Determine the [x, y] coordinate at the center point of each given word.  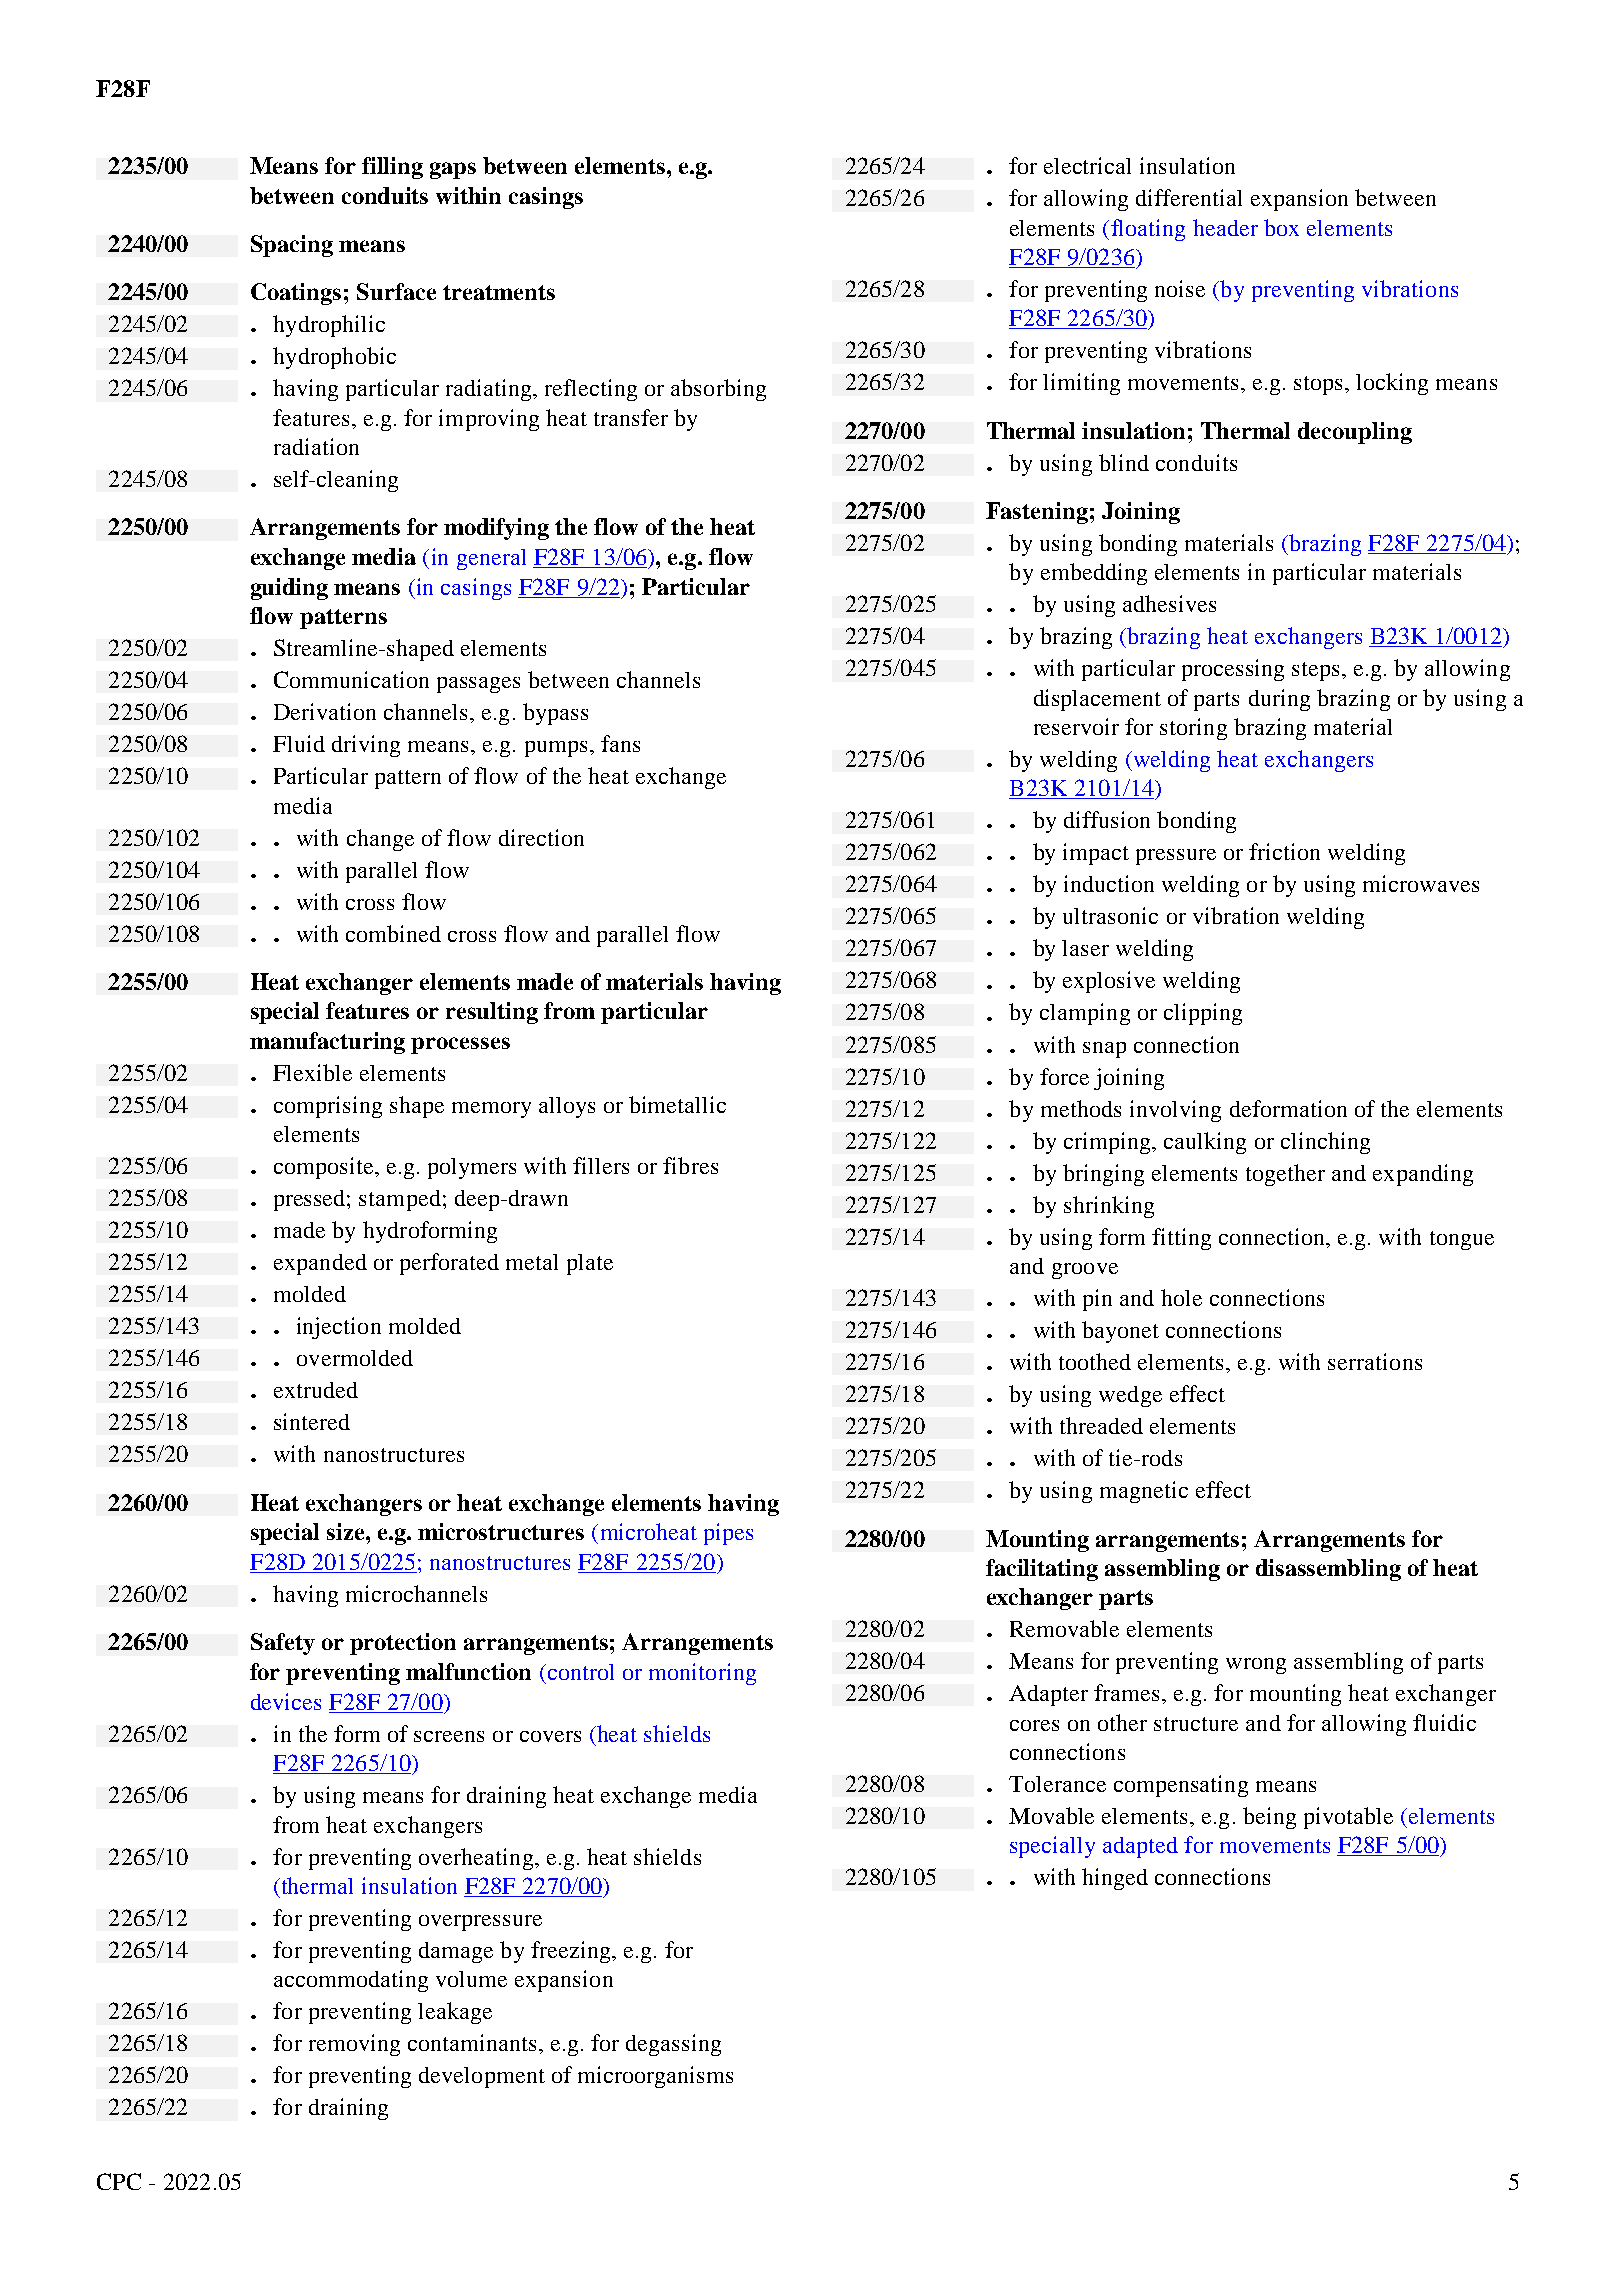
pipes [728, 1534]
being [1269, 1818]
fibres [690, 1165]
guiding [289, 589]
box [1281, 227]
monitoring [702, 1674]
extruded [316, 1390]
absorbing [718, 390]
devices [286, 1701]
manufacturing [327, 1043]
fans [620, 743]
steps [1317, 671]
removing [354, 2045]
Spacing [292, 246]
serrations [1375, 1361]
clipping [1203, 1014]
